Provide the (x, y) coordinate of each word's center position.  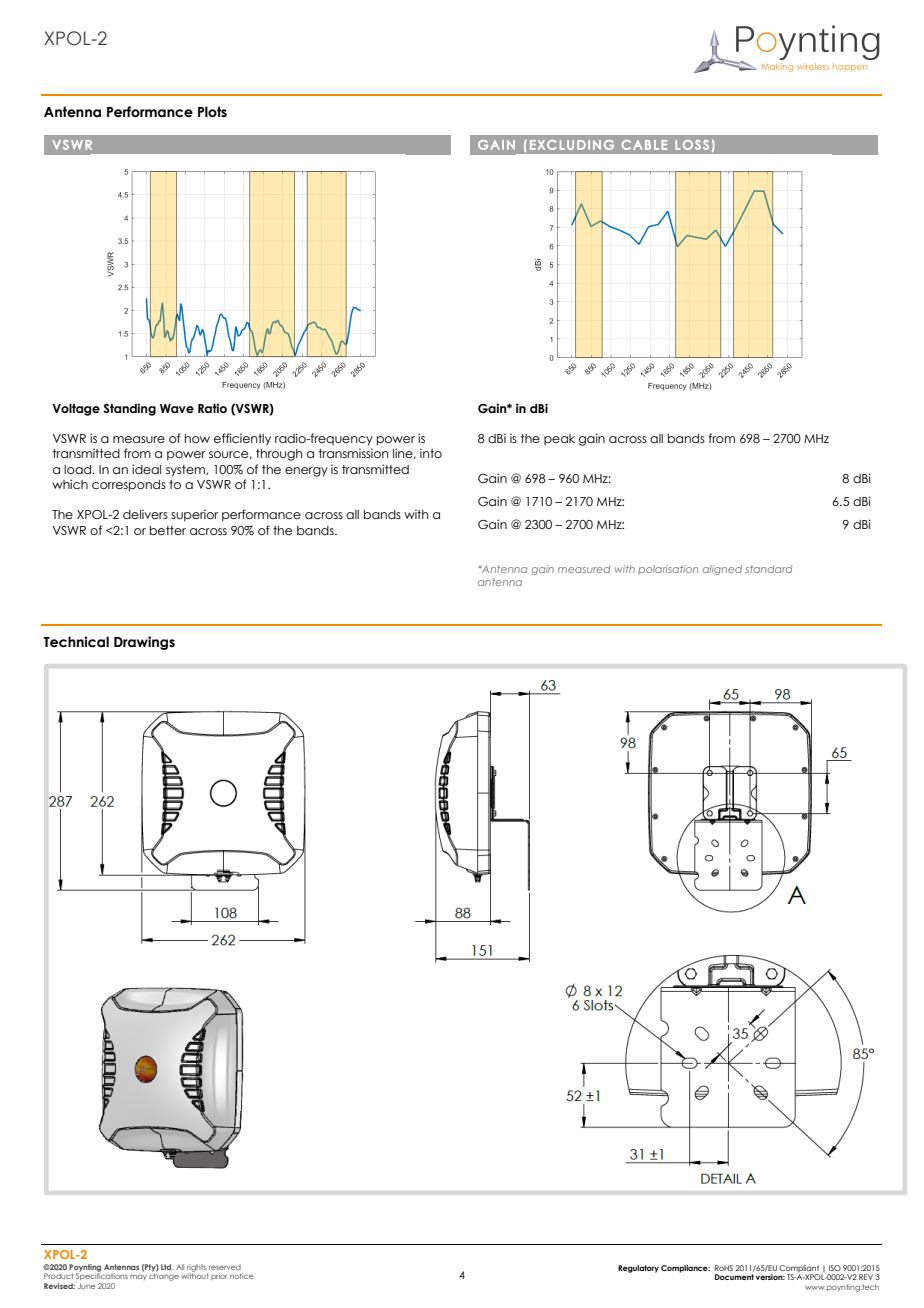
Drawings (144, 643)
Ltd (167, 1267)
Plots (212, 112)
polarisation (668, 570)
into (431, 453)
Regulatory (638, 1269)
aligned (722, 570)
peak (559, 439)
